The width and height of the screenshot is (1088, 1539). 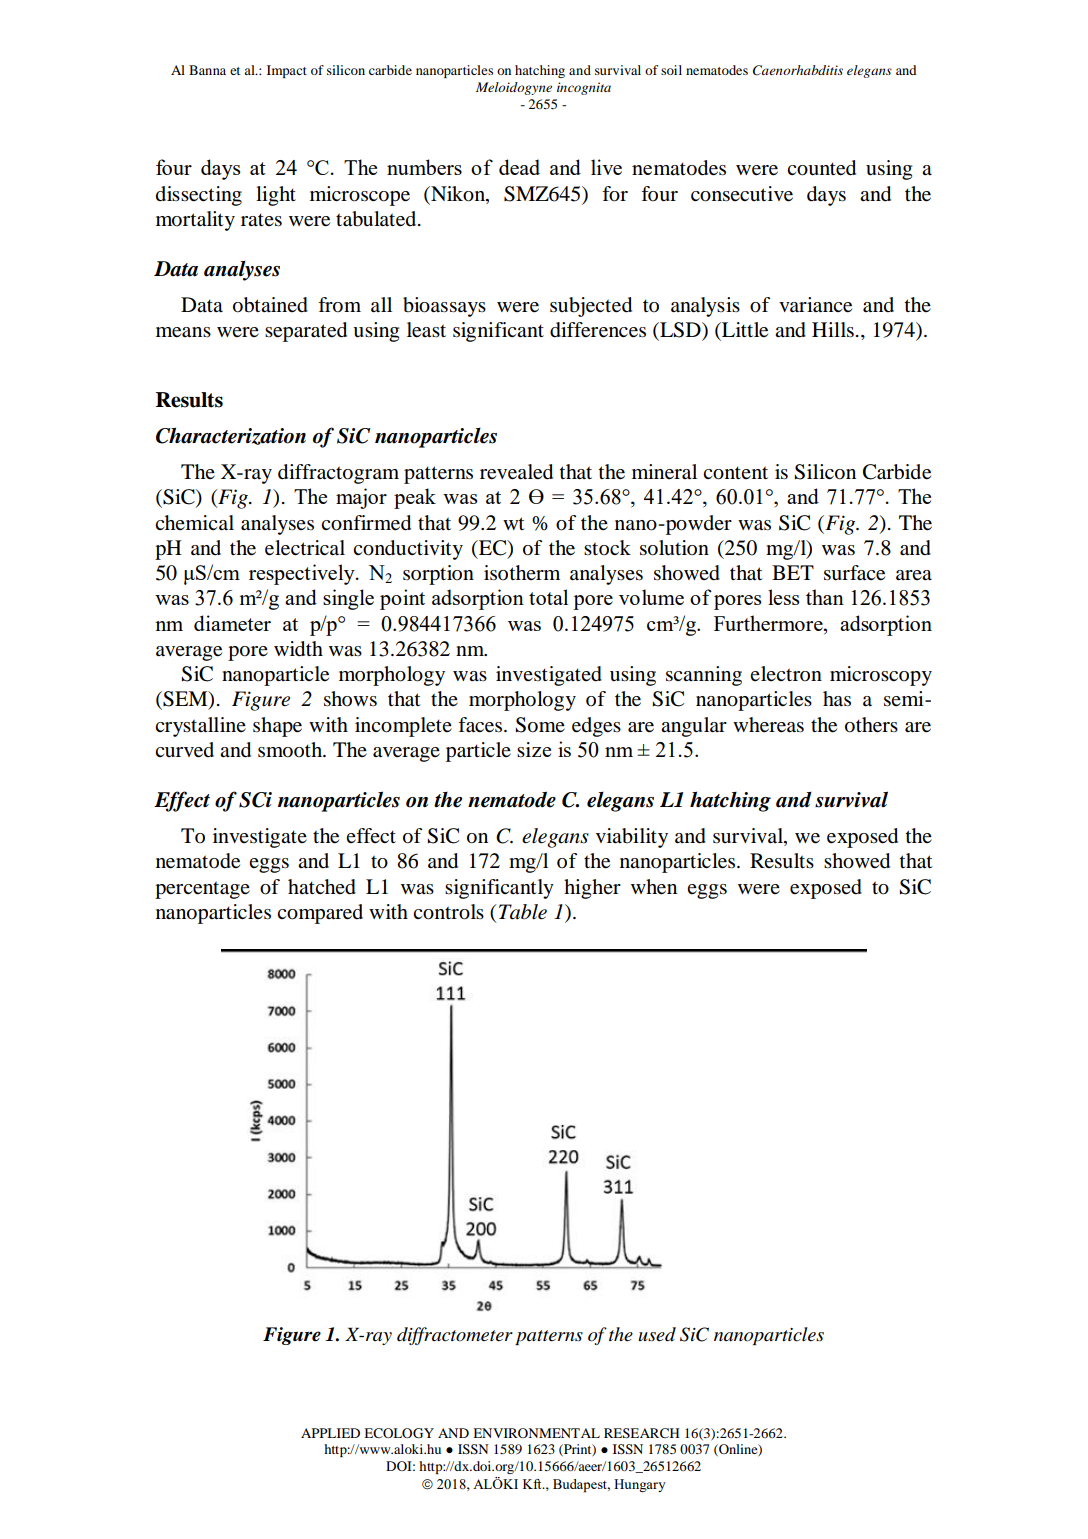 What do you see at coordinates (287, 71) in the screenshot?
I see `Impact` at bounding box center [287, 71].
